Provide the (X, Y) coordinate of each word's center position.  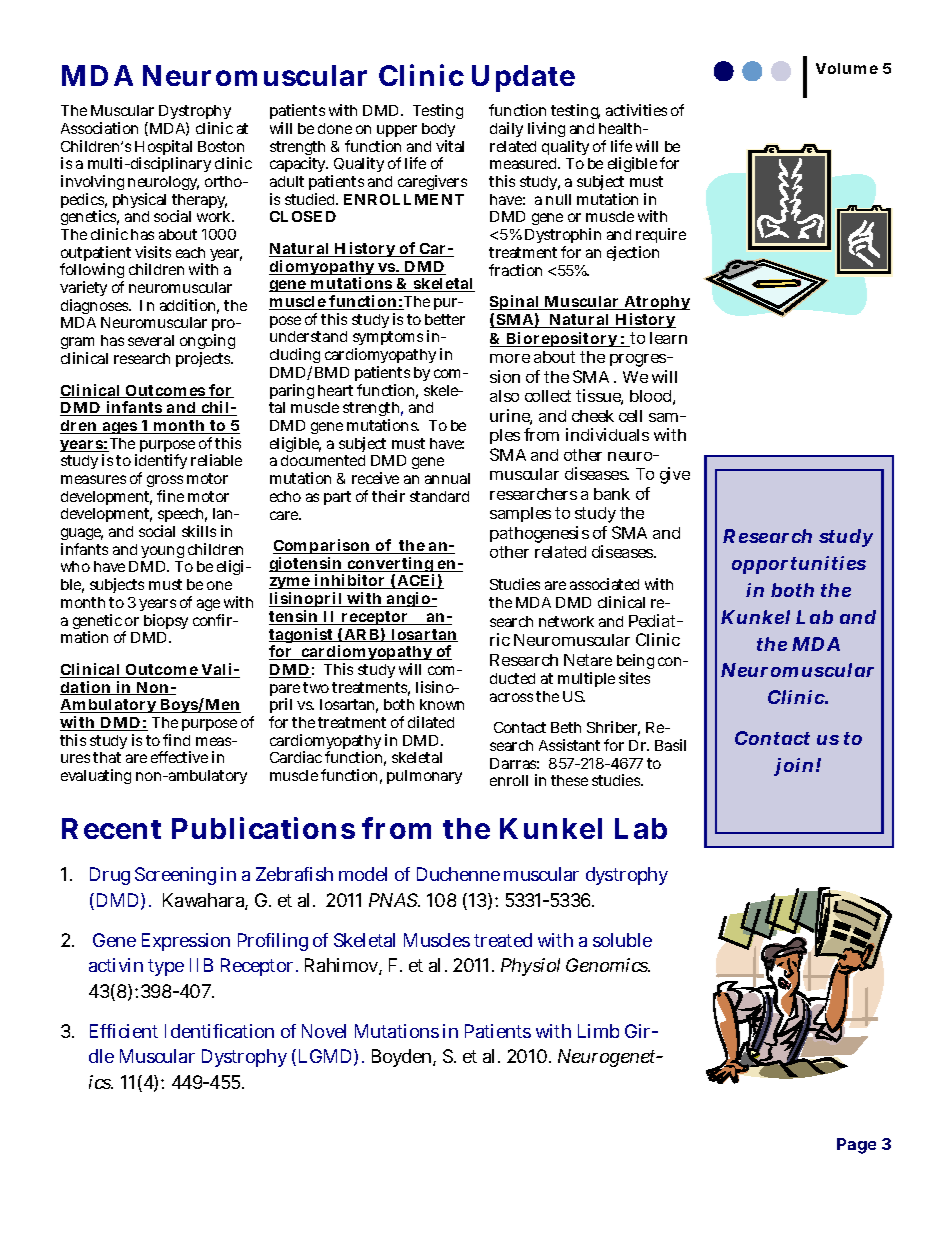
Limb (598, 1031)
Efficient (124, 1031)
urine (511, 417)
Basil (670, 745)
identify (161, 463)
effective (179, 757)
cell (630, 416)
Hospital (163, 149)
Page (856, 1146)
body (438, 132)
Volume (847, 68)
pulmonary (424, 777)
